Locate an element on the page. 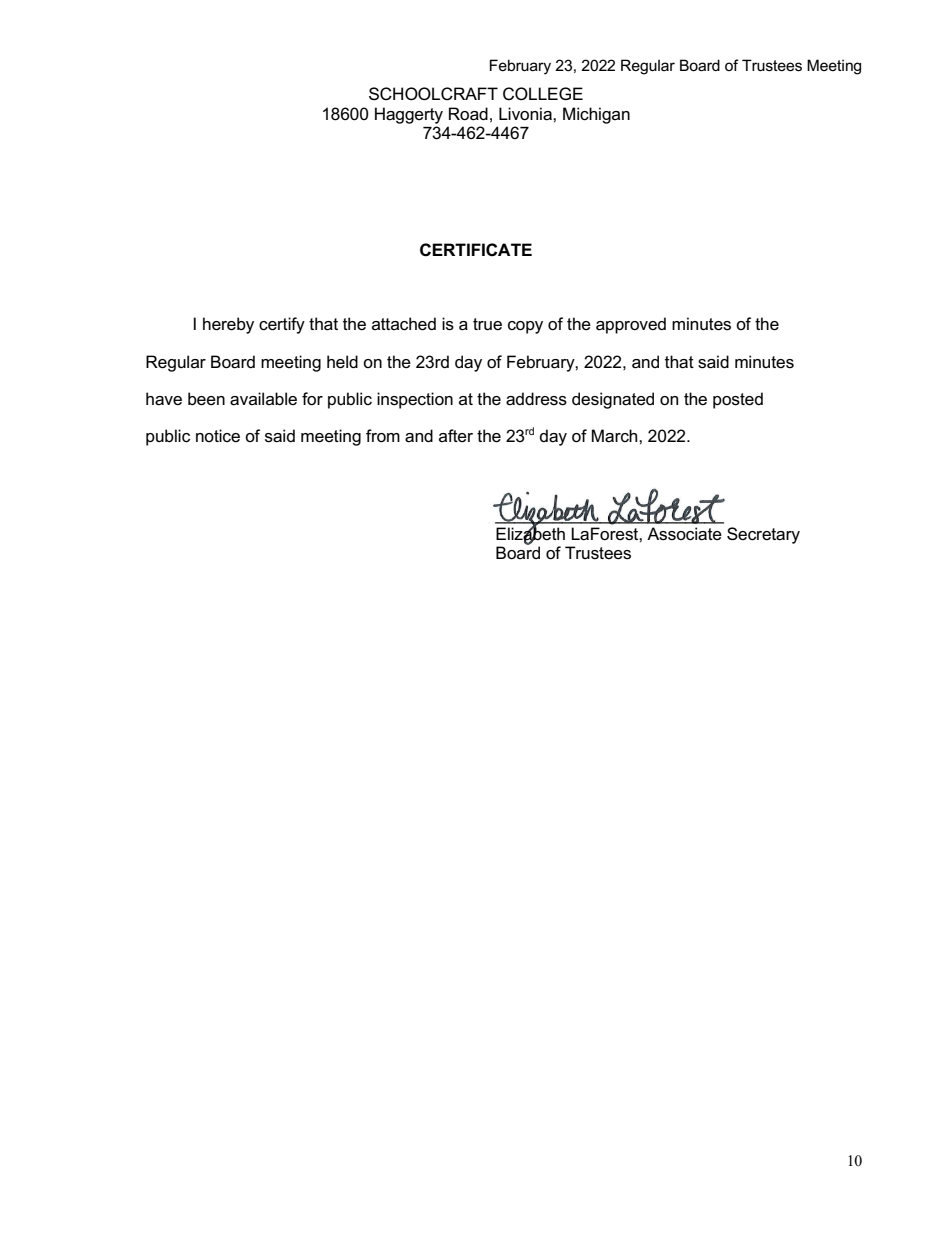 This image has height=1233, width=952. Road is located at coordinates (468, 114).
